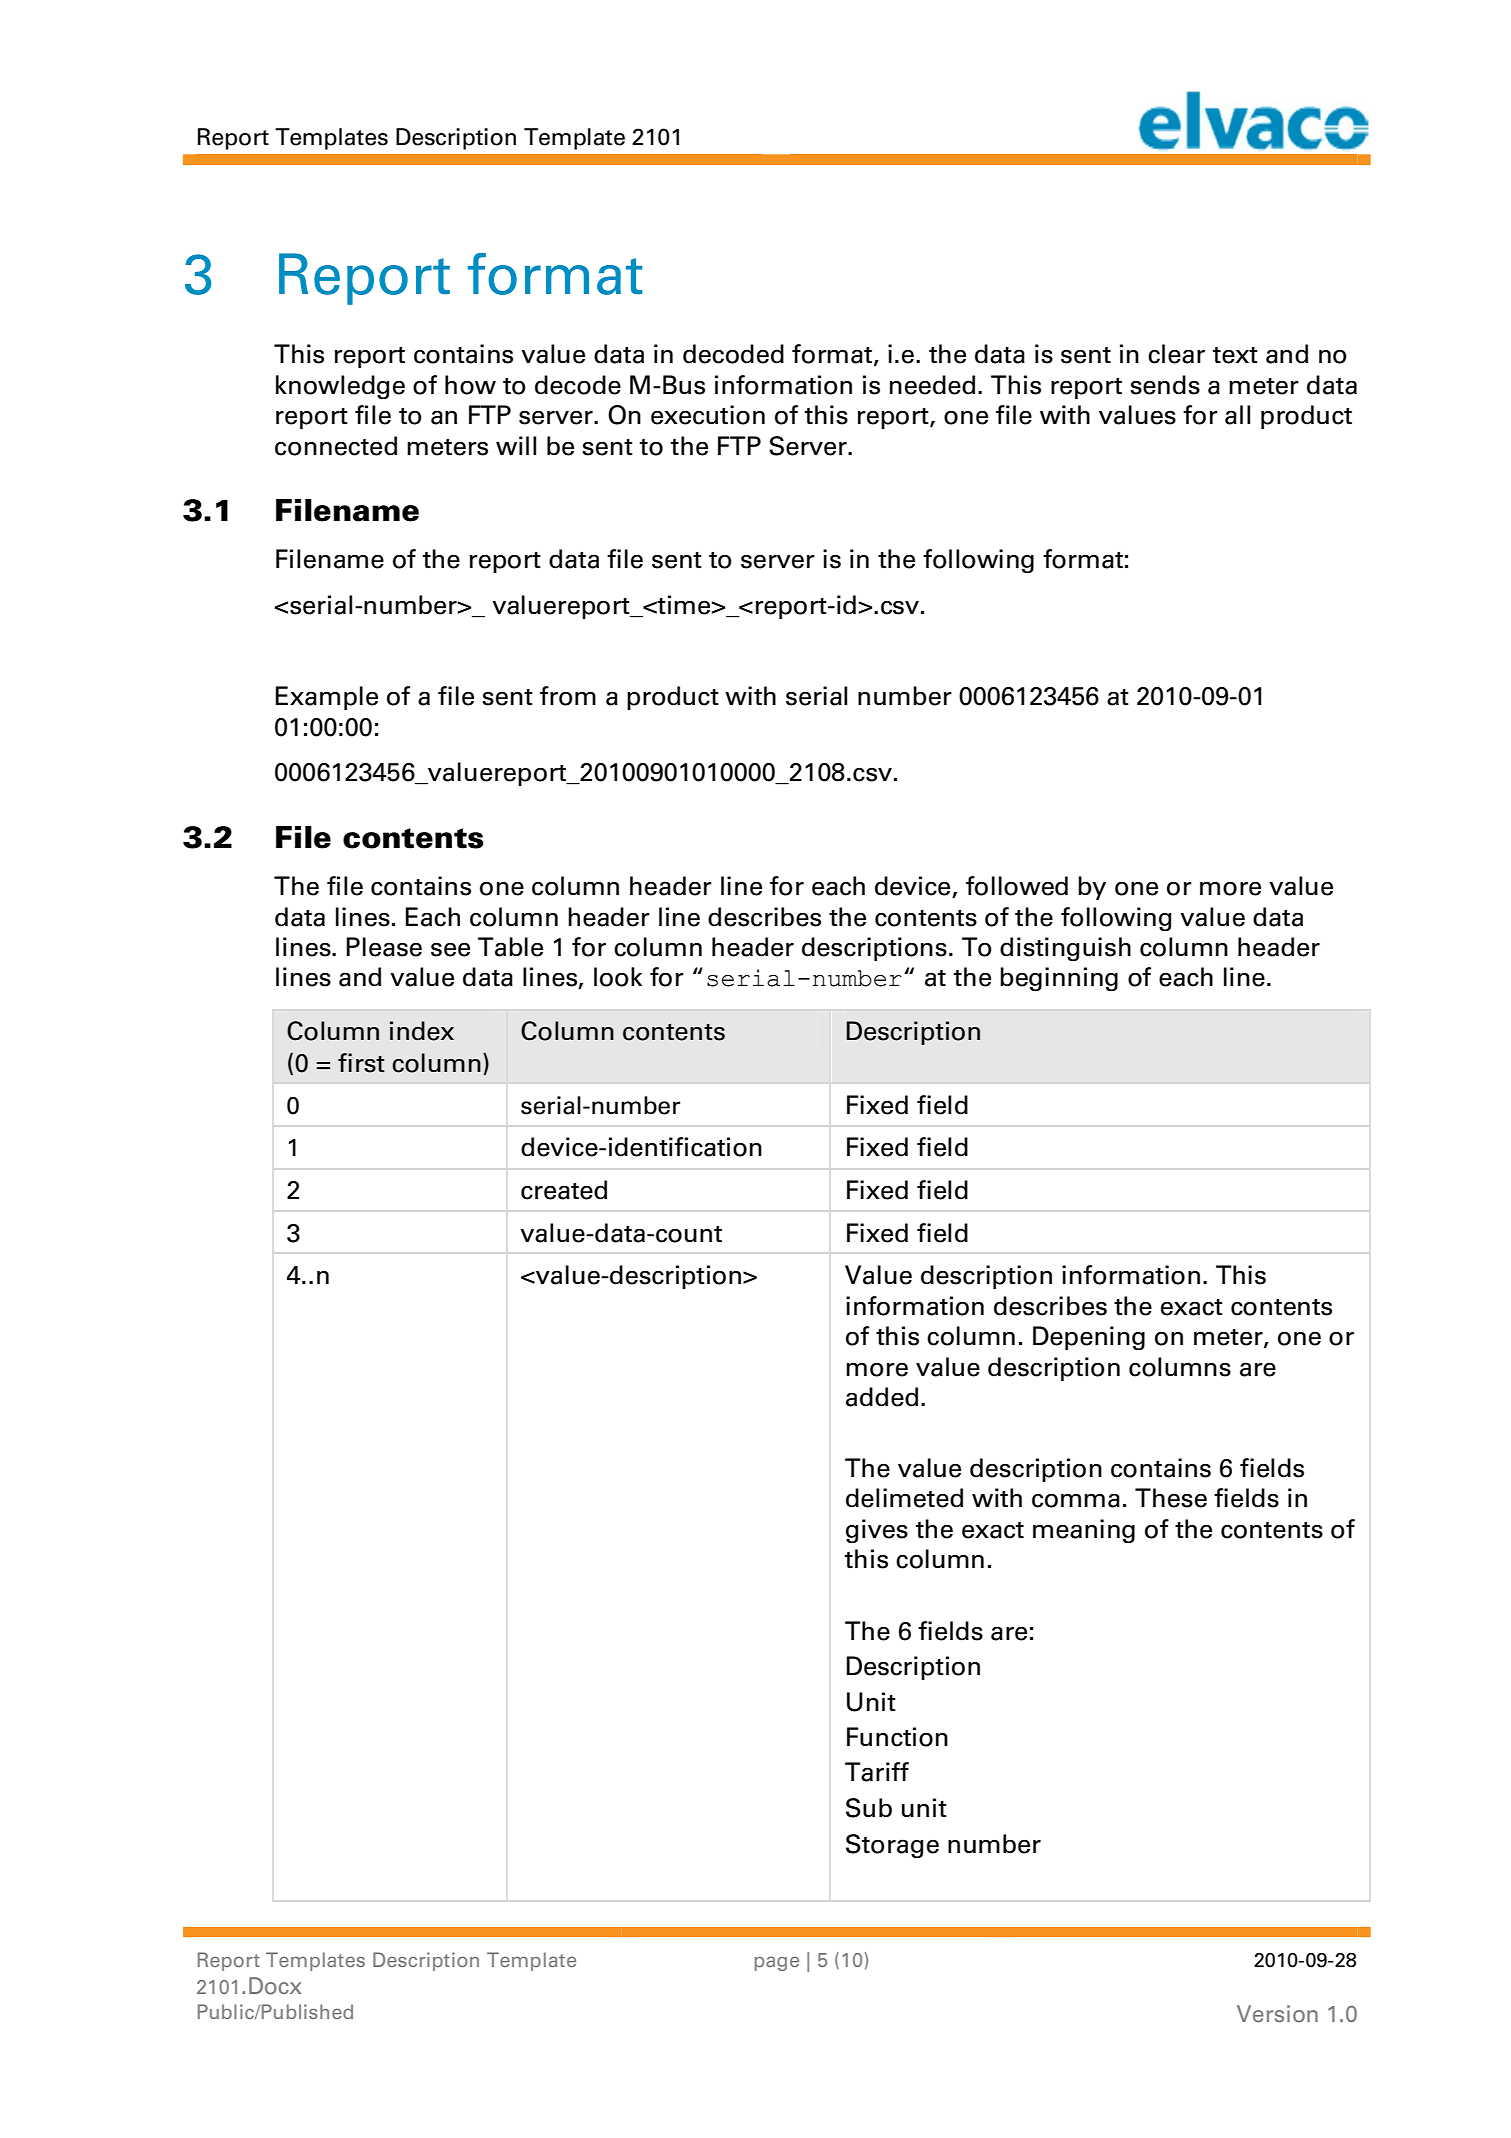 This image has width=1511, height=2138. What do you see at coordinates (564, 1190) in the image?
I see `created` at bounding box center [564, 1190].
